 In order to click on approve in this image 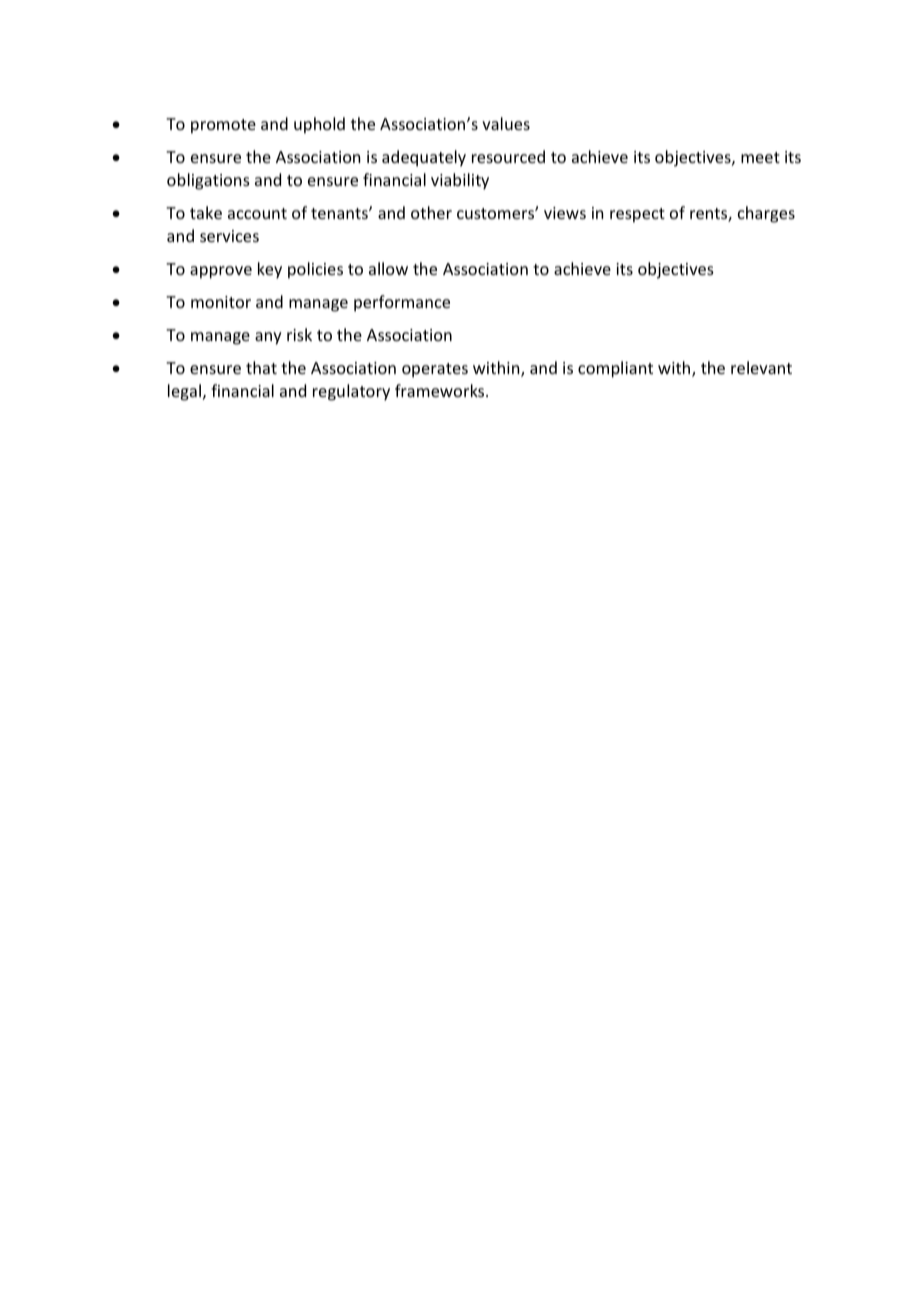, I will do `click(221, 272)`.
